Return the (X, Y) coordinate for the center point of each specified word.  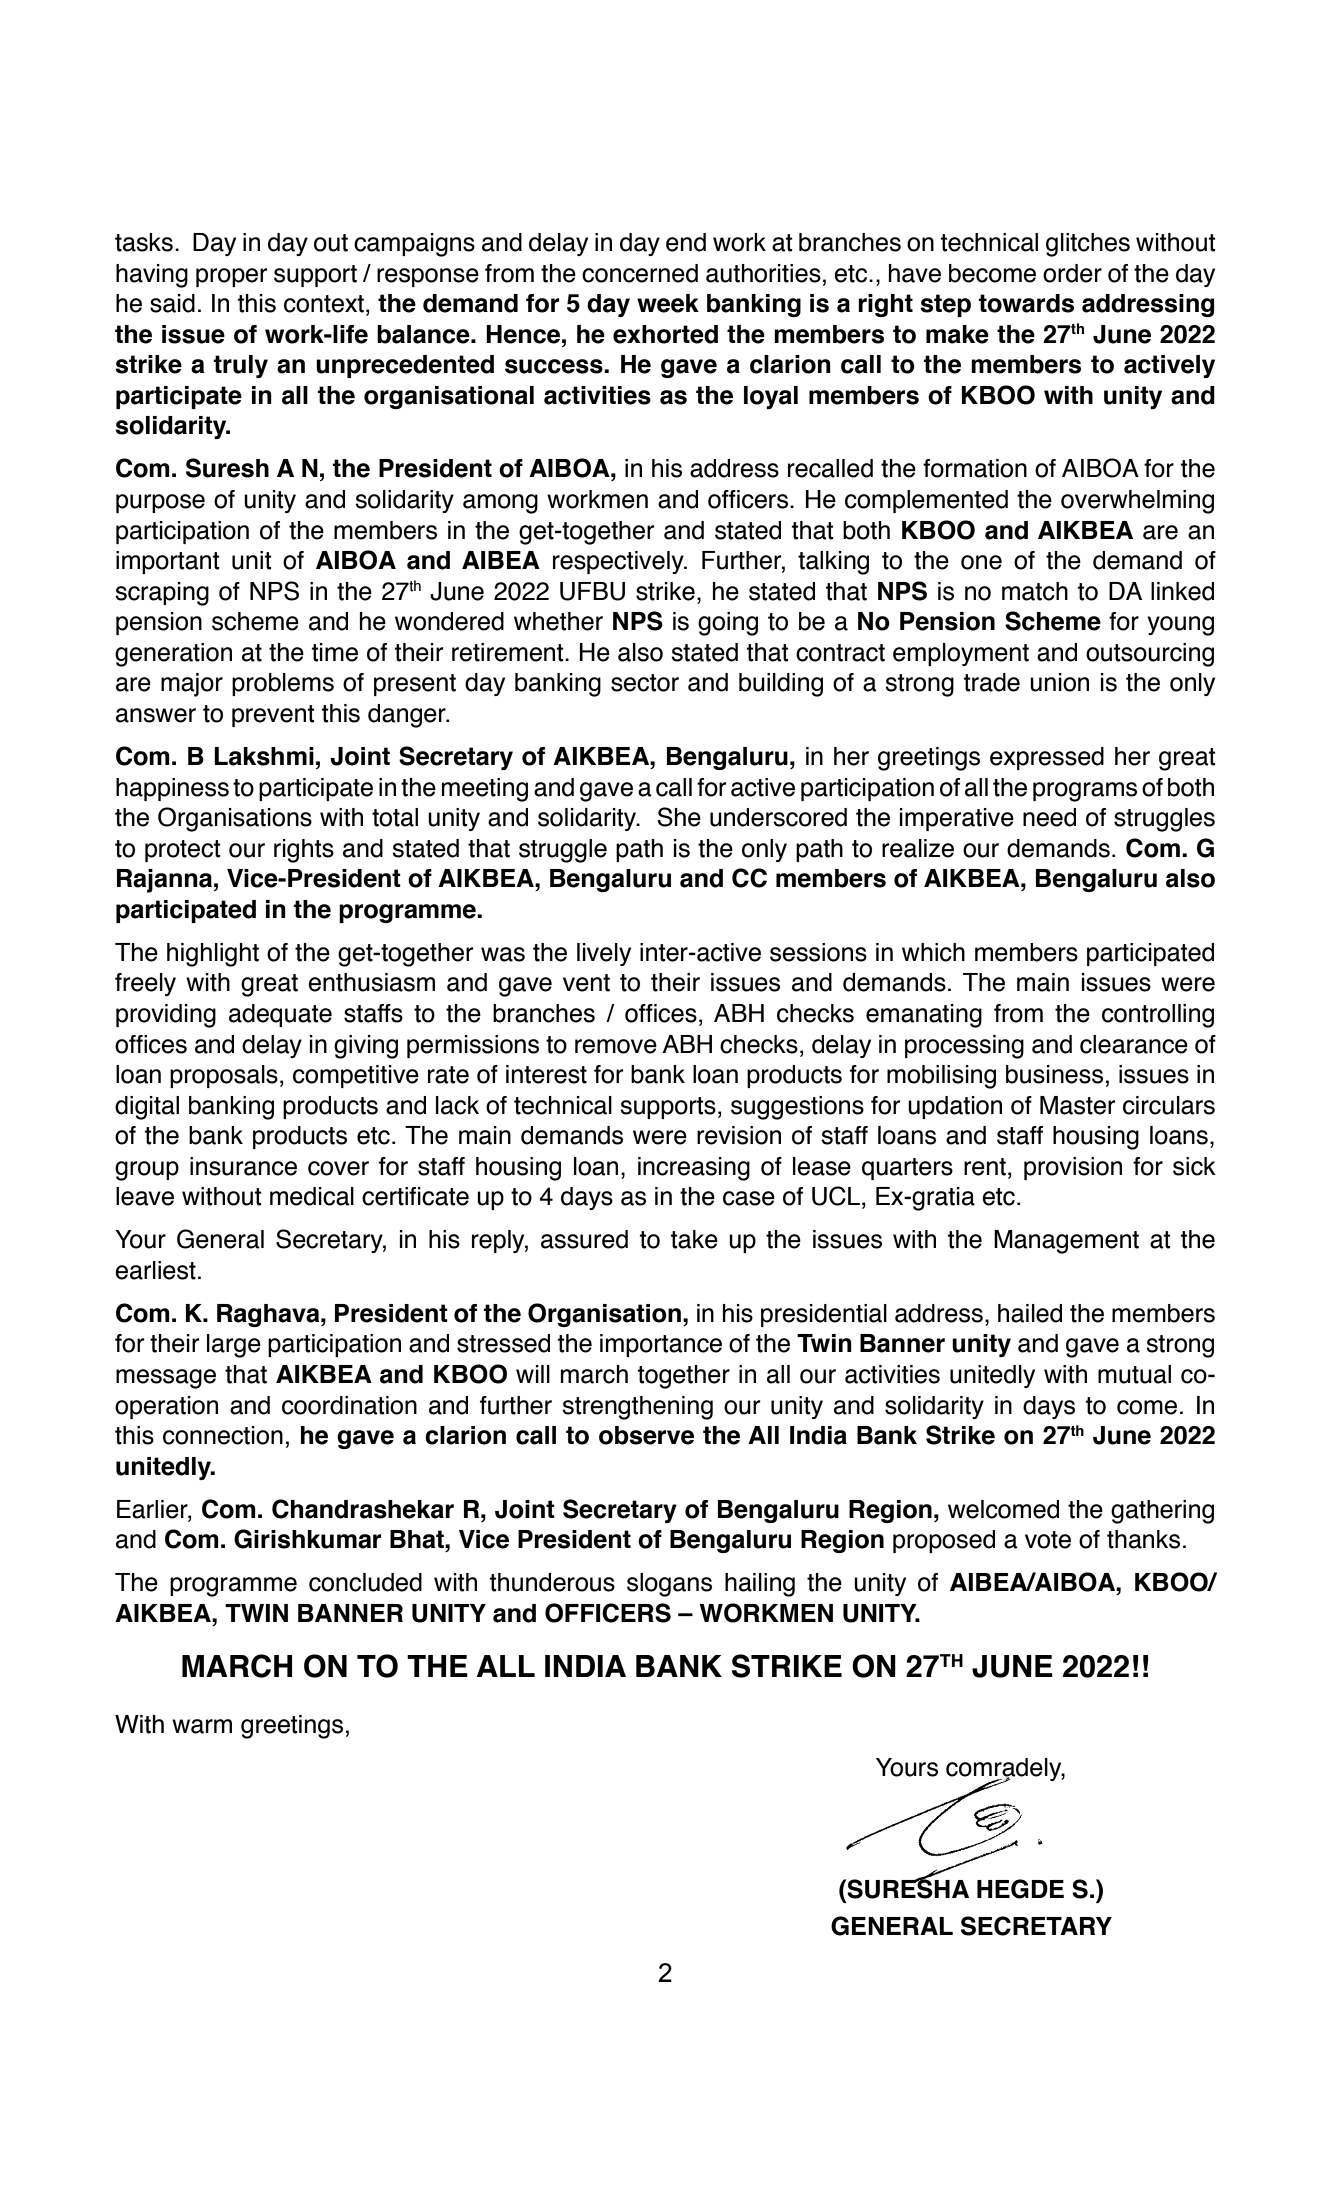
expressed (1047, 758)
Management (1066, 1242)
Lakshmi (264, 756)
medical (312, 1196)
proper (231, 277)
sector (645, 683)
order (1072, 273)
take (694, 1239)
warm (202, 1726)
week (668, 303)
